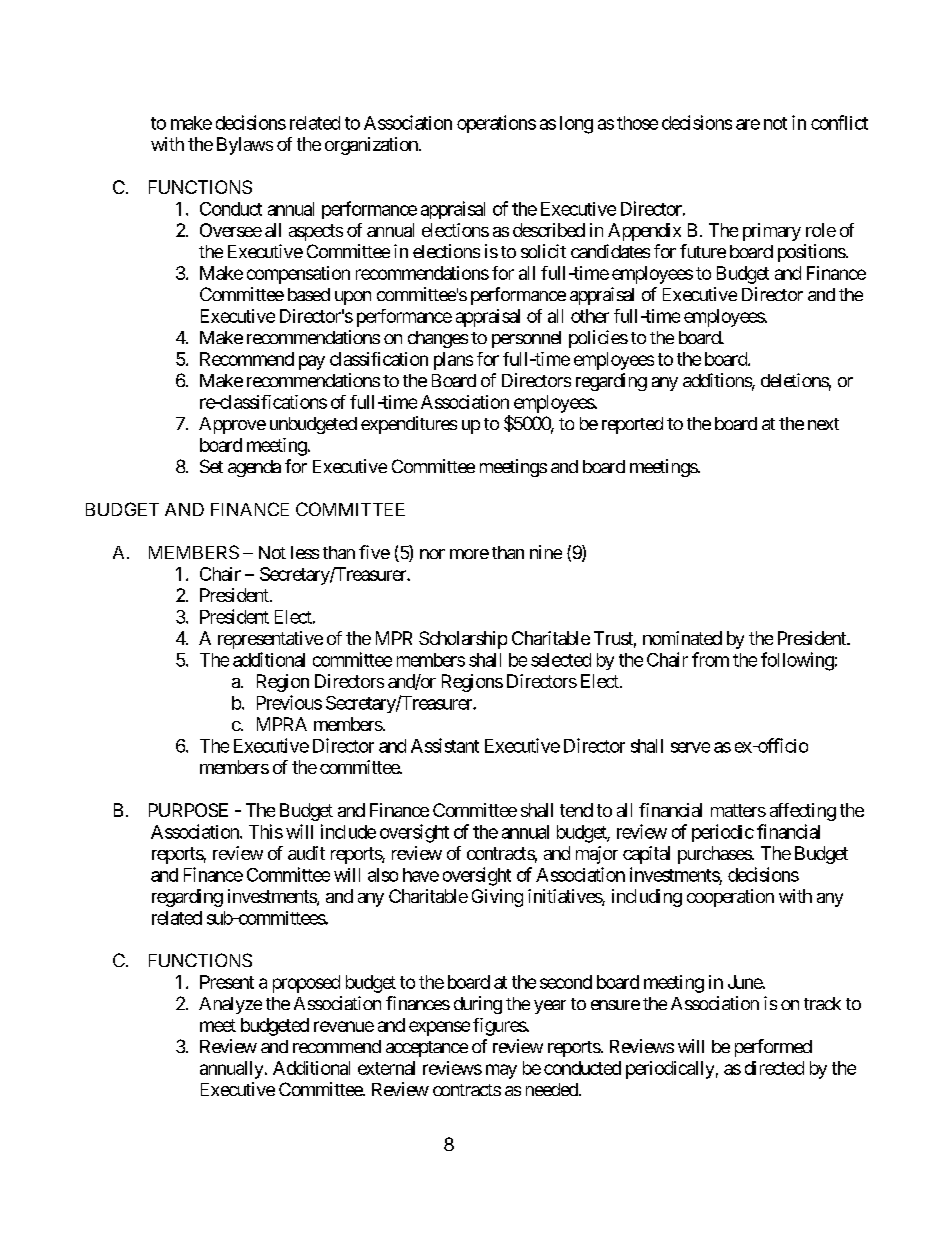 This page has width=952, height=1233. What do you see at coordinates (230, 1005) in the page?
I see `Analyze` at bounding box center [230, 1005].
